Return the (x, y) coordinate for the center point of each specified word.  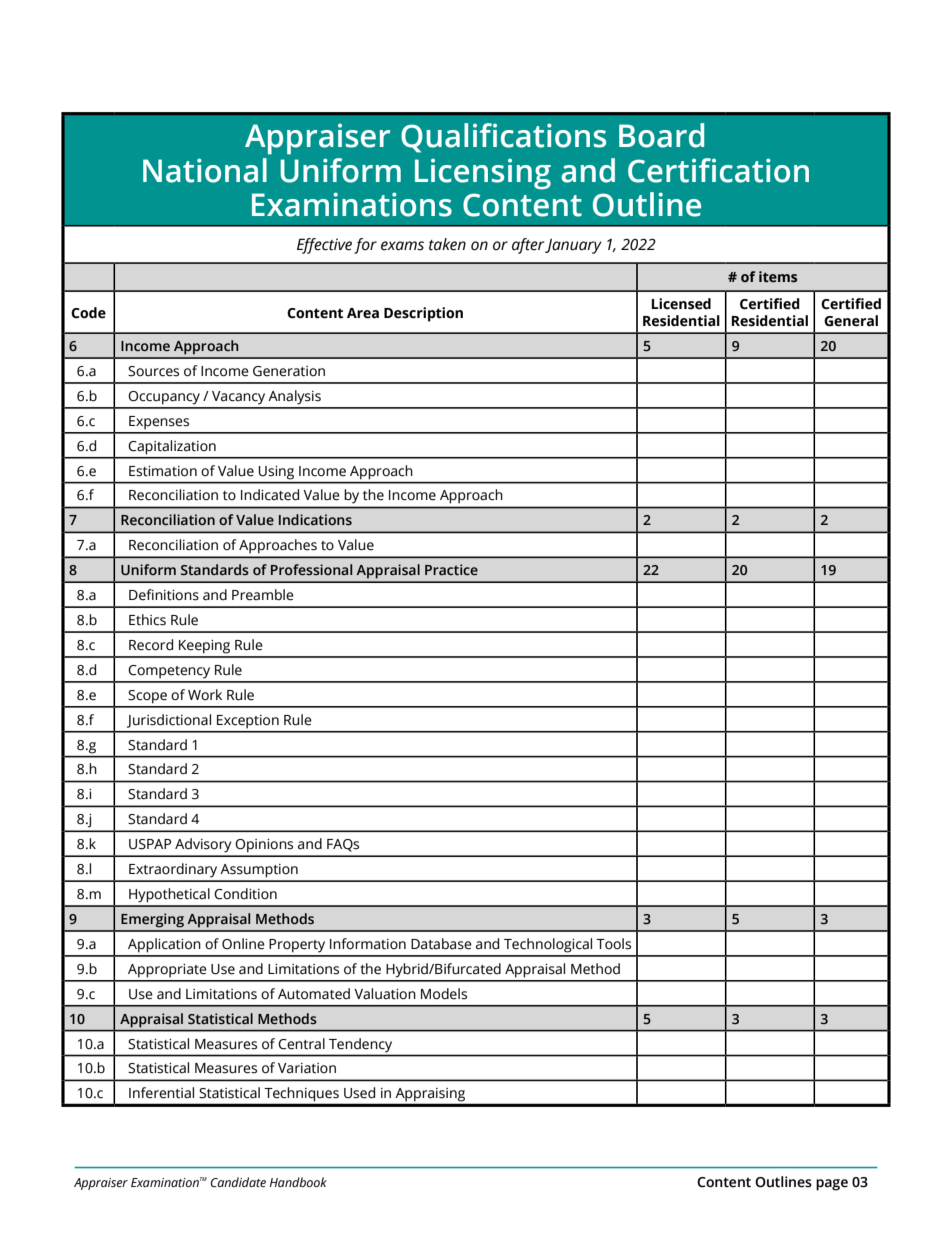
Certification (718, 170)
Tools (613, 944)
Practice (451, 570)
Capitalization (172, 447)
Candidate (238, 1182)
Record (151, 645)
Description (423, 314)
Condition (245, 894)
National (205, 170)
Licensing (483, 174)
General (851, 321)
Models (444, 994)
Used (359, 1093)
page (832, 1185)
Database (441, 944)
